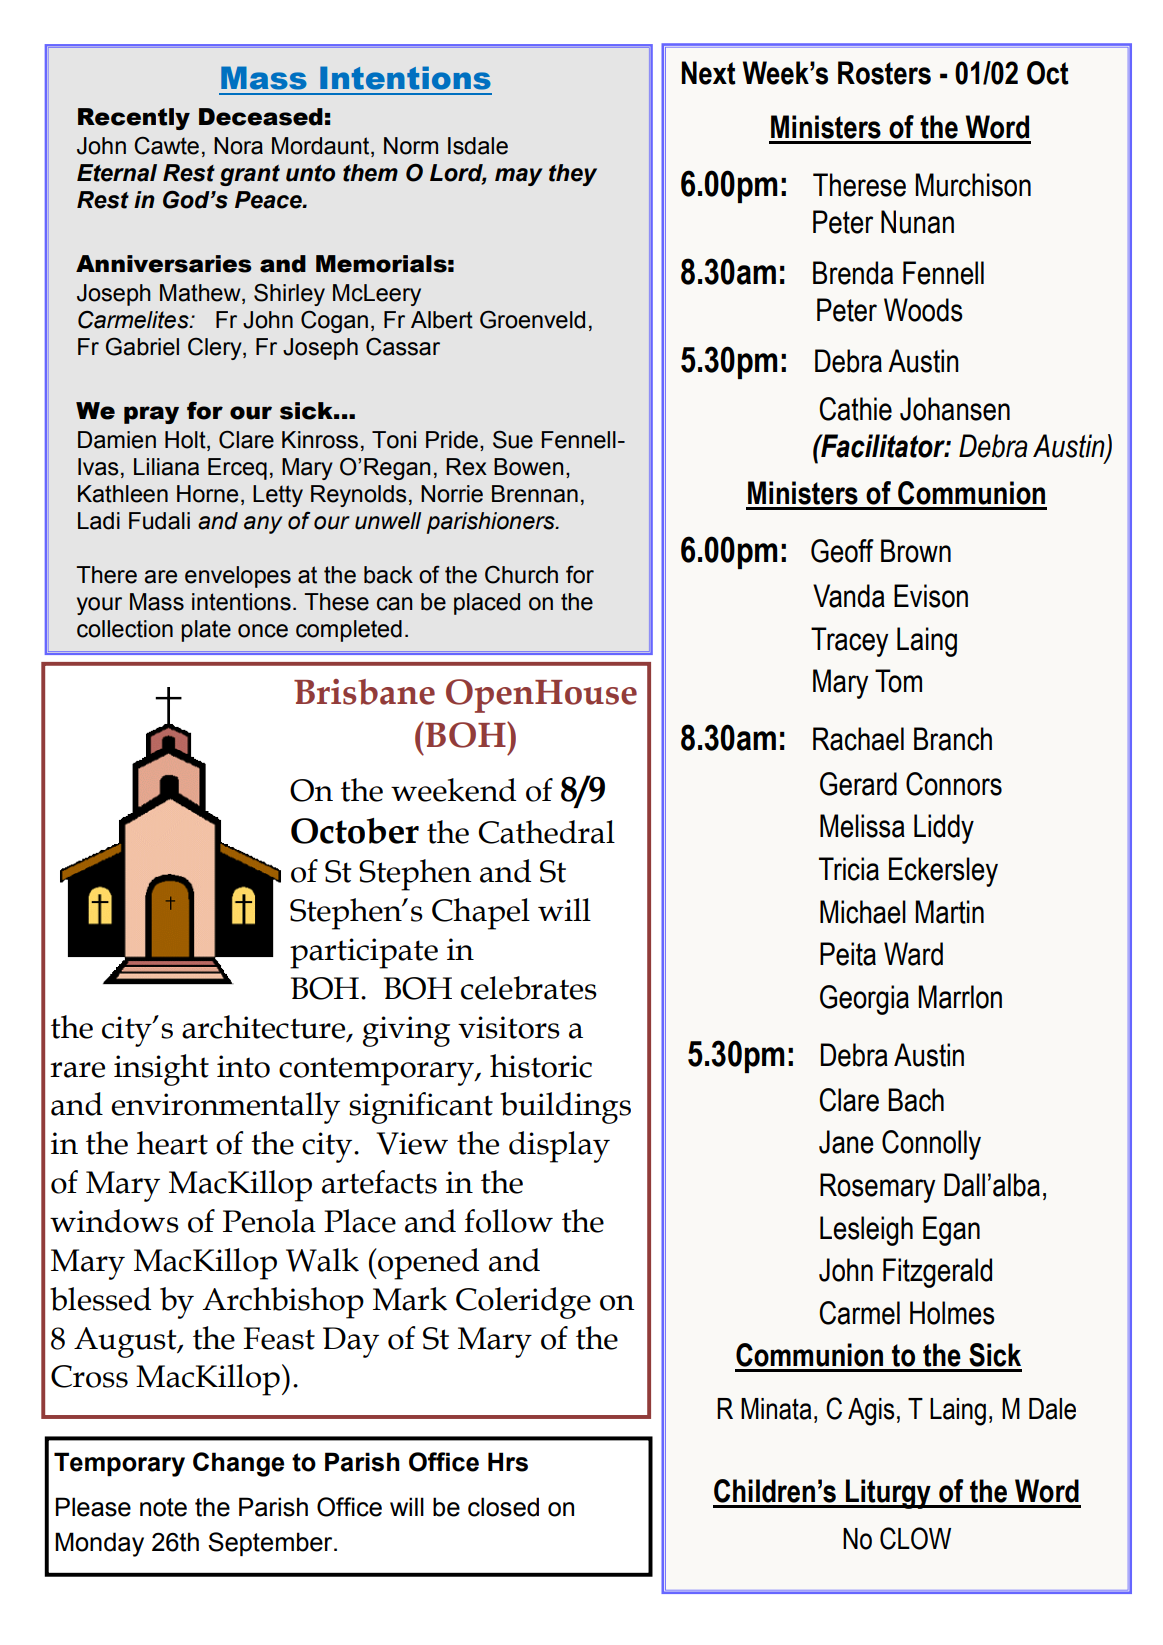 The width and height of the image is (1163, 1645). What do you see at coordinates (884, 73) in the image?
I see `Rosters` at bounding box center [884, 73].
